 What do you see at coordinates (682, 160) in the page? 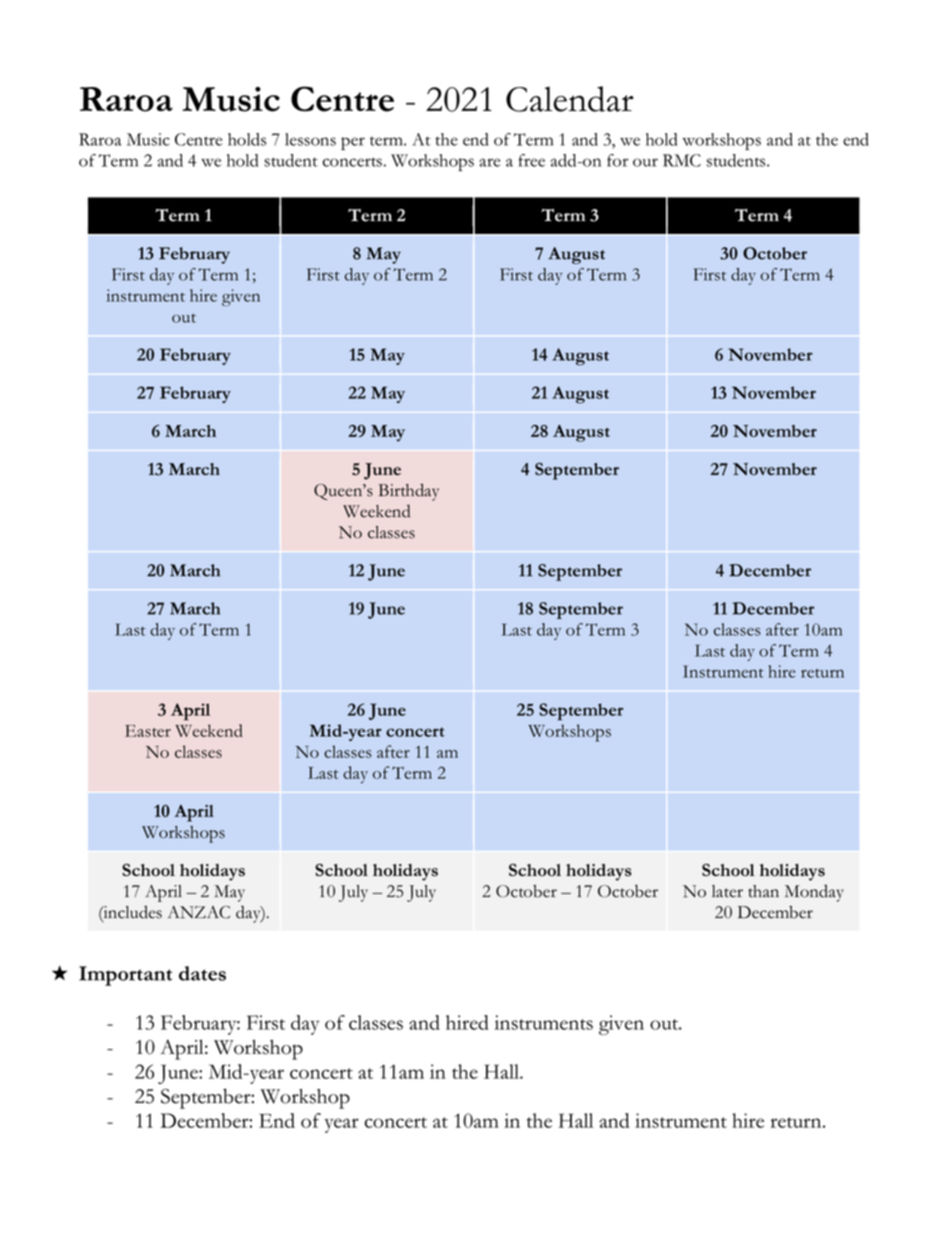
I see `RMC` at bounding box center [682, 160].
